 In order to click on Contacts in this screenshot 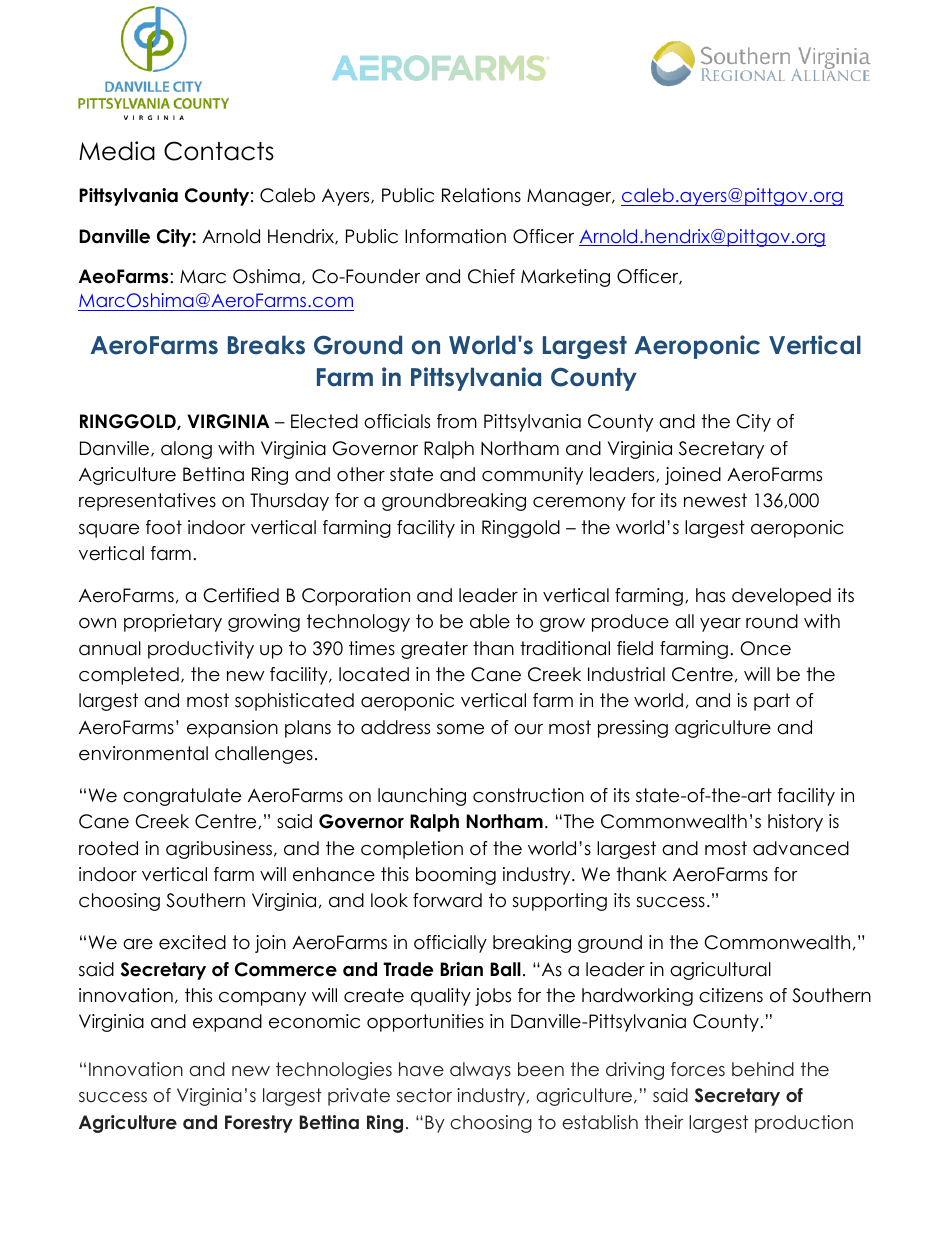, I will do `click(219, 151)`.
